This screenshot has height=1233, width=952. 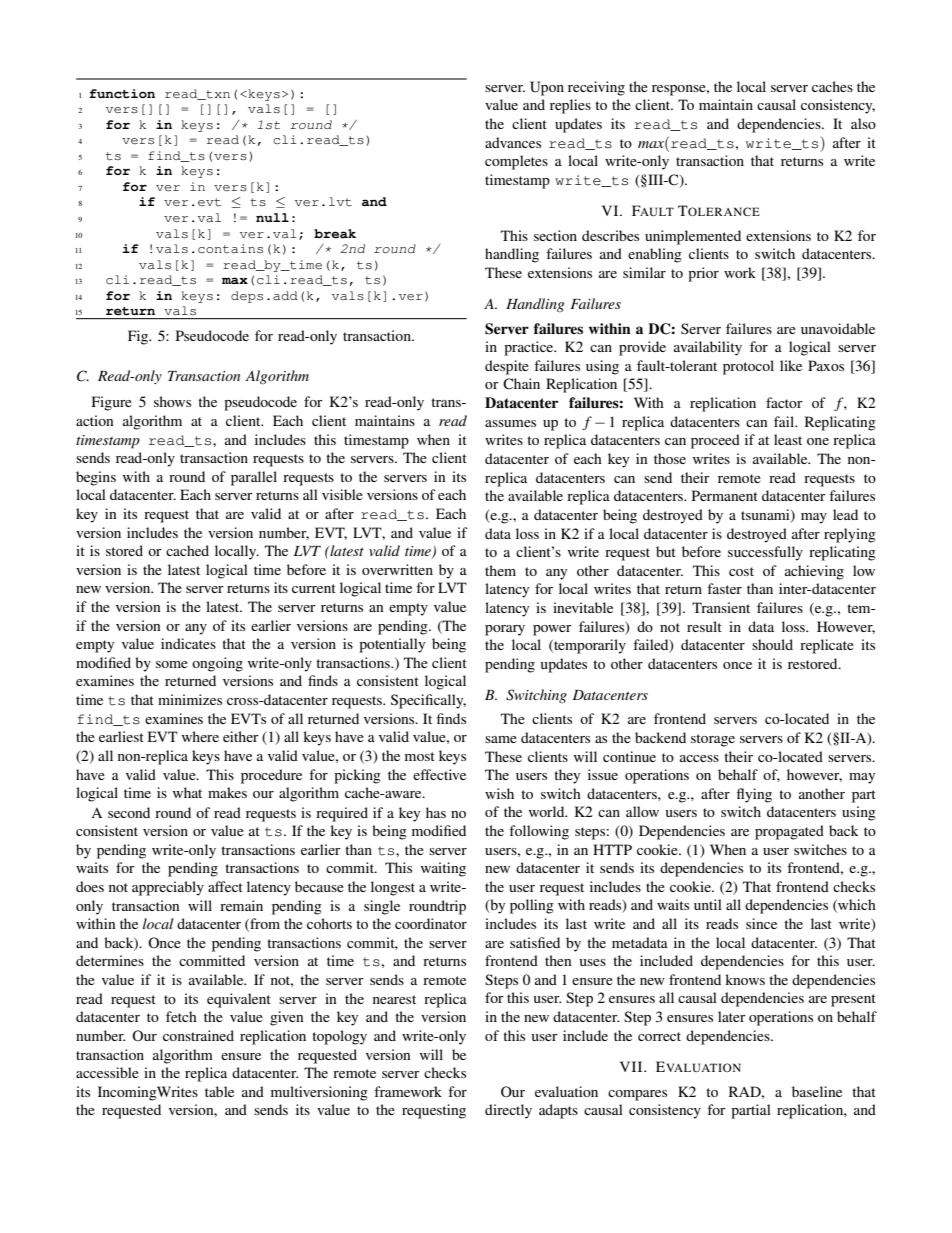 What do you see at coordinates (791, 365) in the screenshot?
I see `like` at bounding box center [791, 365].
